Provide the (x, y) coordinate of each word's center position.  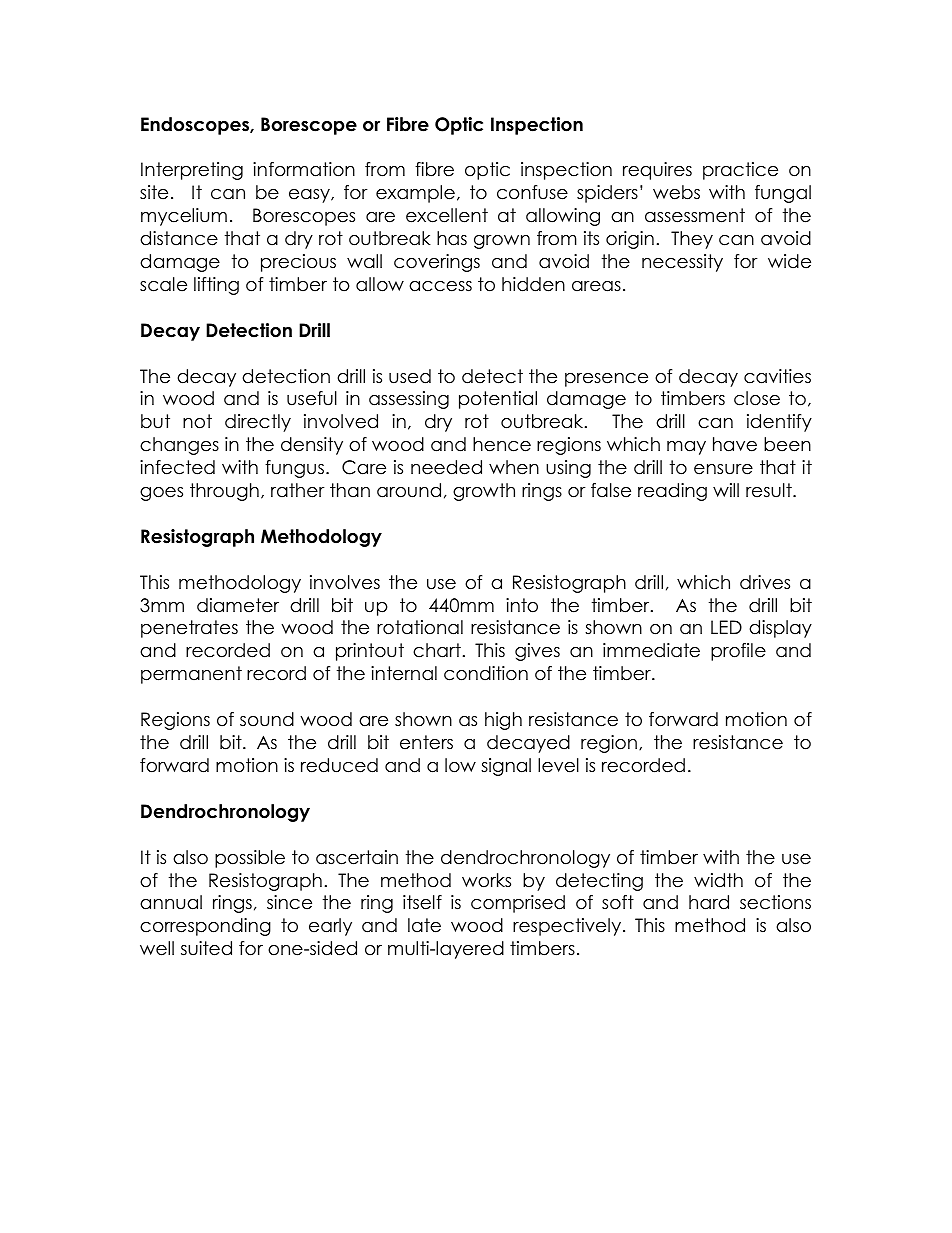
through (224, 492)
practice (740, 171)
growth (484, 492)
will (726, 490)
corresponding (205, 927)
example (415, 194)
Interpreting (192, 171)
